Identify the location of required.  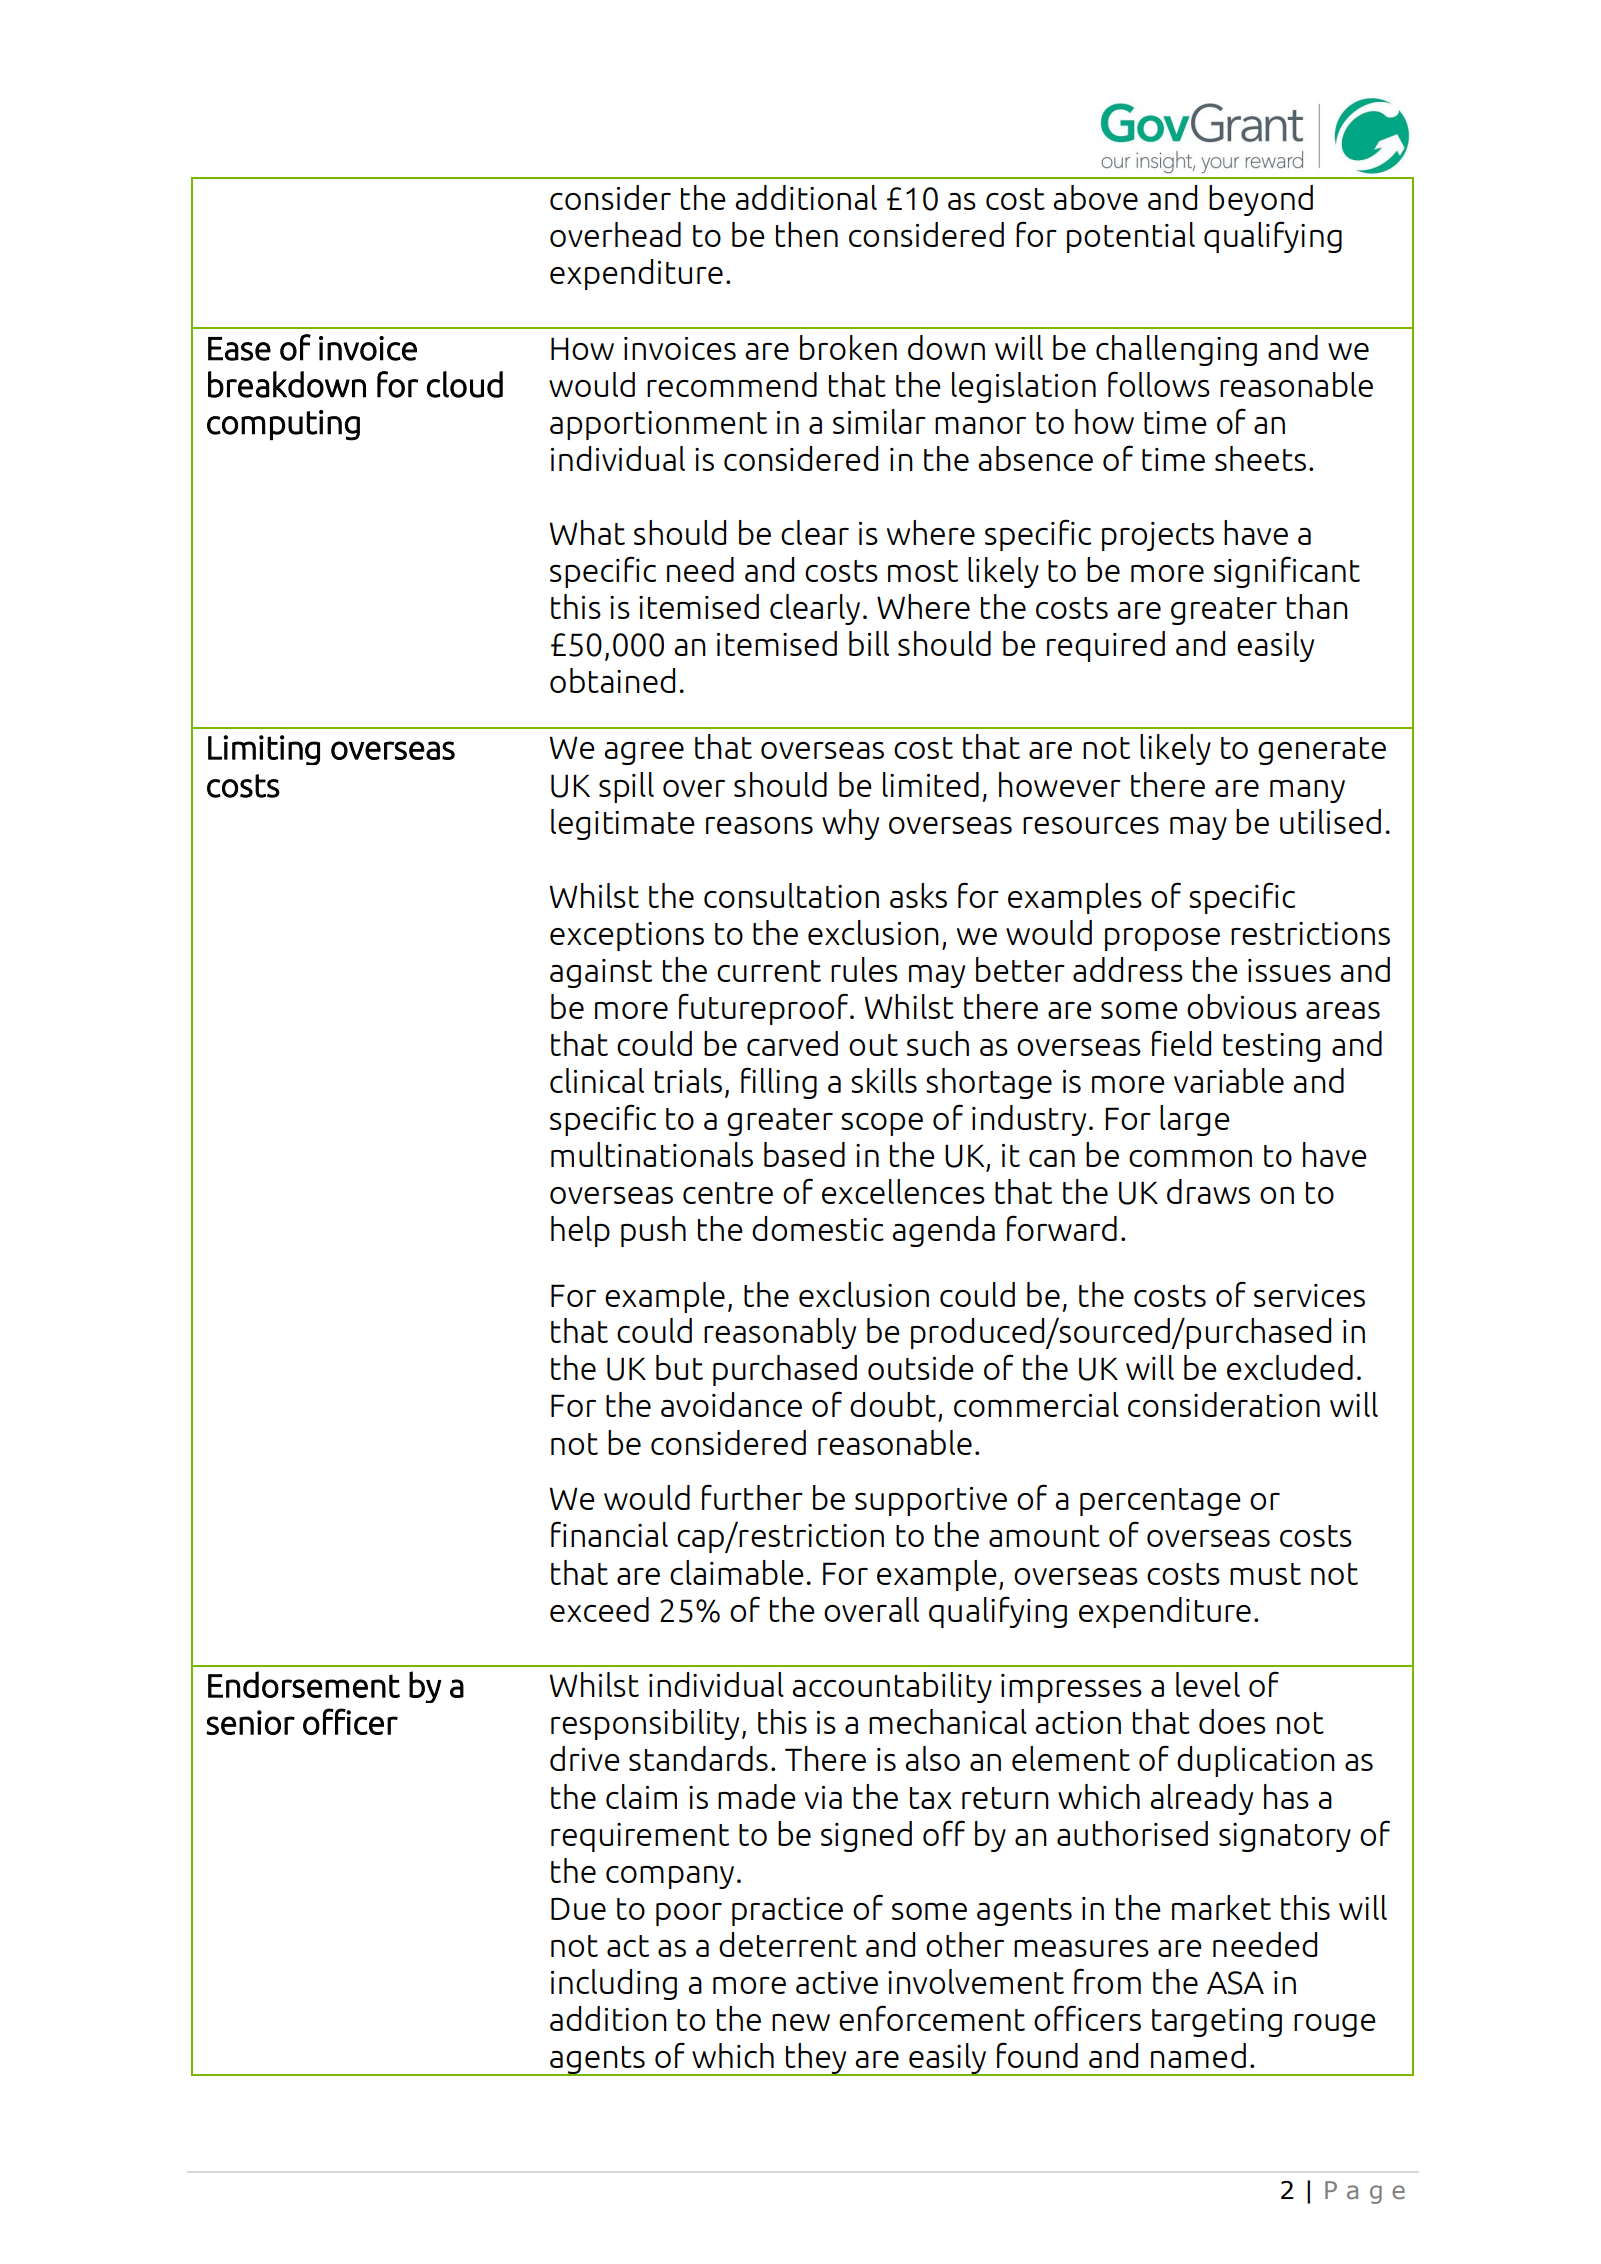
(1106, 646).
